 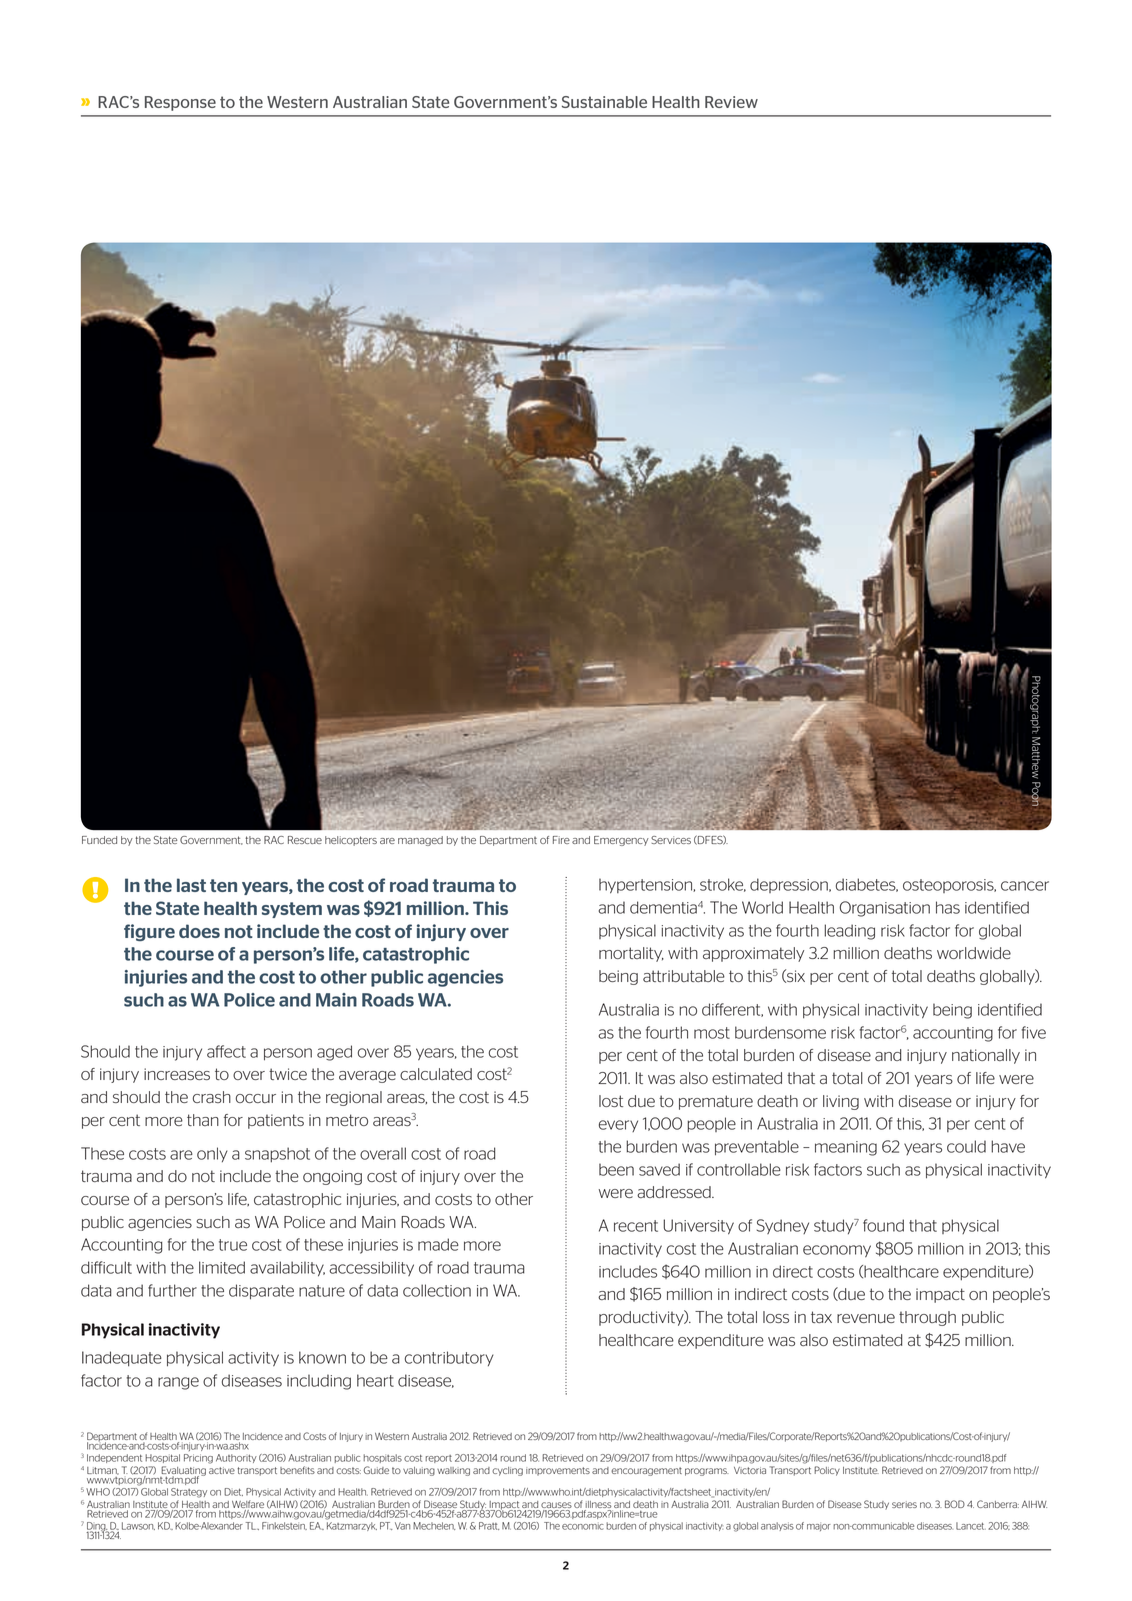 I want to click on cancer, so click(x=1025, y=886).
